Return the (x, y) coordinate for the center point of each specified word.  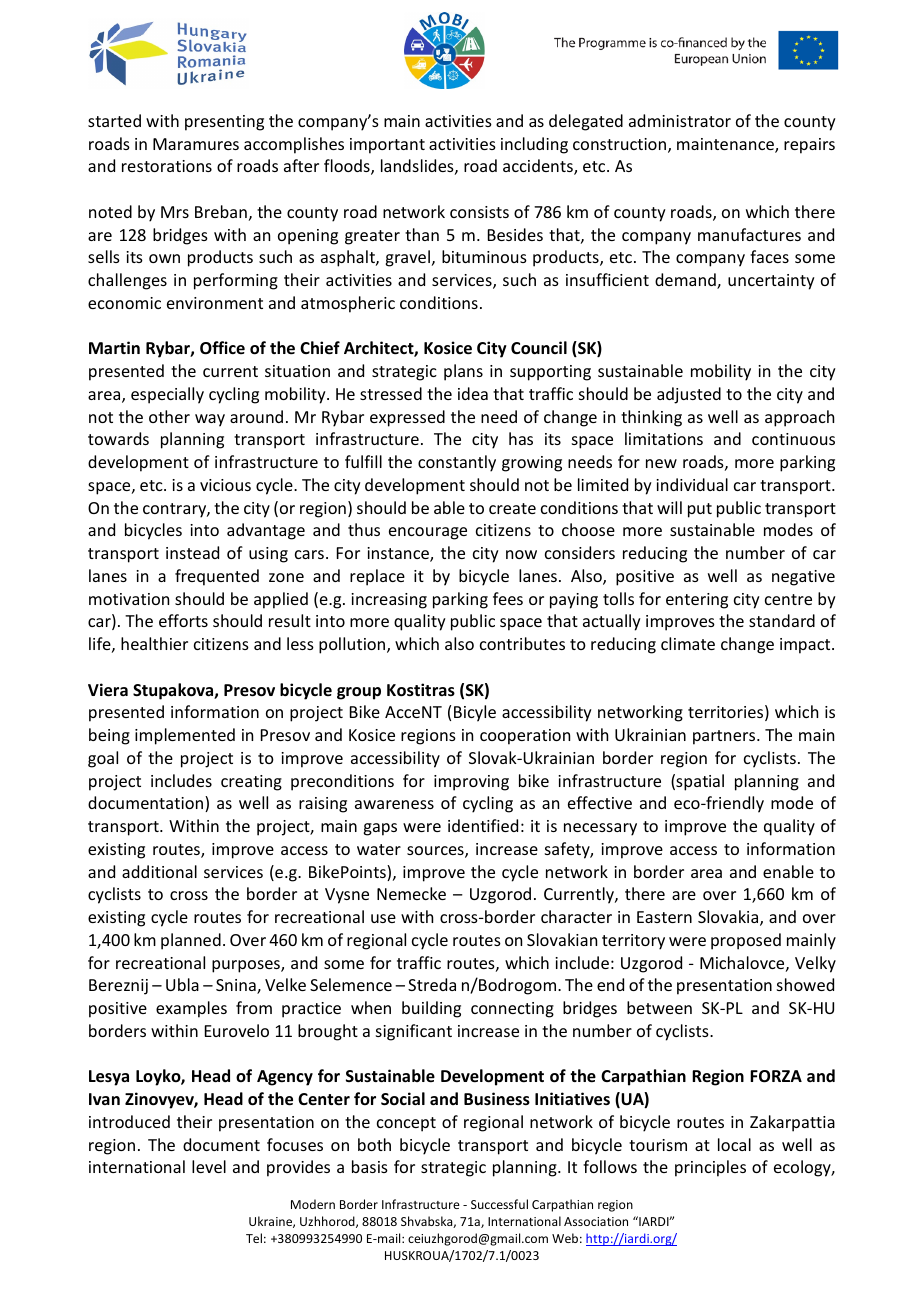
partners (725, 737)
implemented (185, 736)
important (387, 146)
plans (463, 372)
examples (191, 1009)
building (431, 1009)
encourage (428, 533)
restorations (167, 166)
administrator (680, 120)
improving (471, 783)
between (659, 1007)
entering (697, 601)
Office (222, 348)
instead (192, 552)
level (209, 1166)
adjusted (689, 395)
